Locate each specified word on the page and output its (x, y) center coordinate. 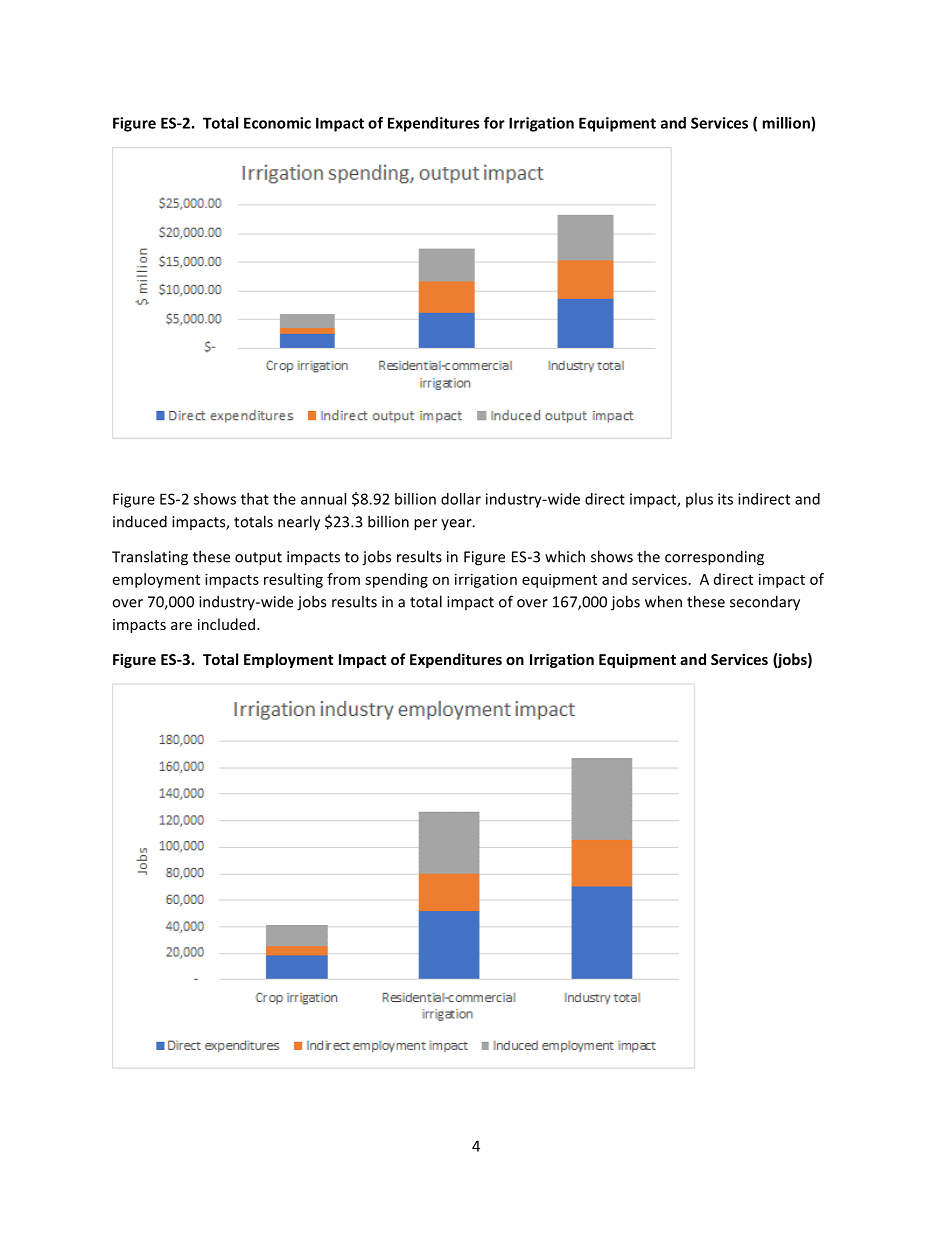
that (255, 499)
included (226, 624)
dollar (461, 499)
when (663, 601)
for (494, 123)
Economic (277, 123)
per (425, 525)
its (725, 499)
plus (699, 500)
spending (396, 580)
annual (323, 499)
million (787, 124)
